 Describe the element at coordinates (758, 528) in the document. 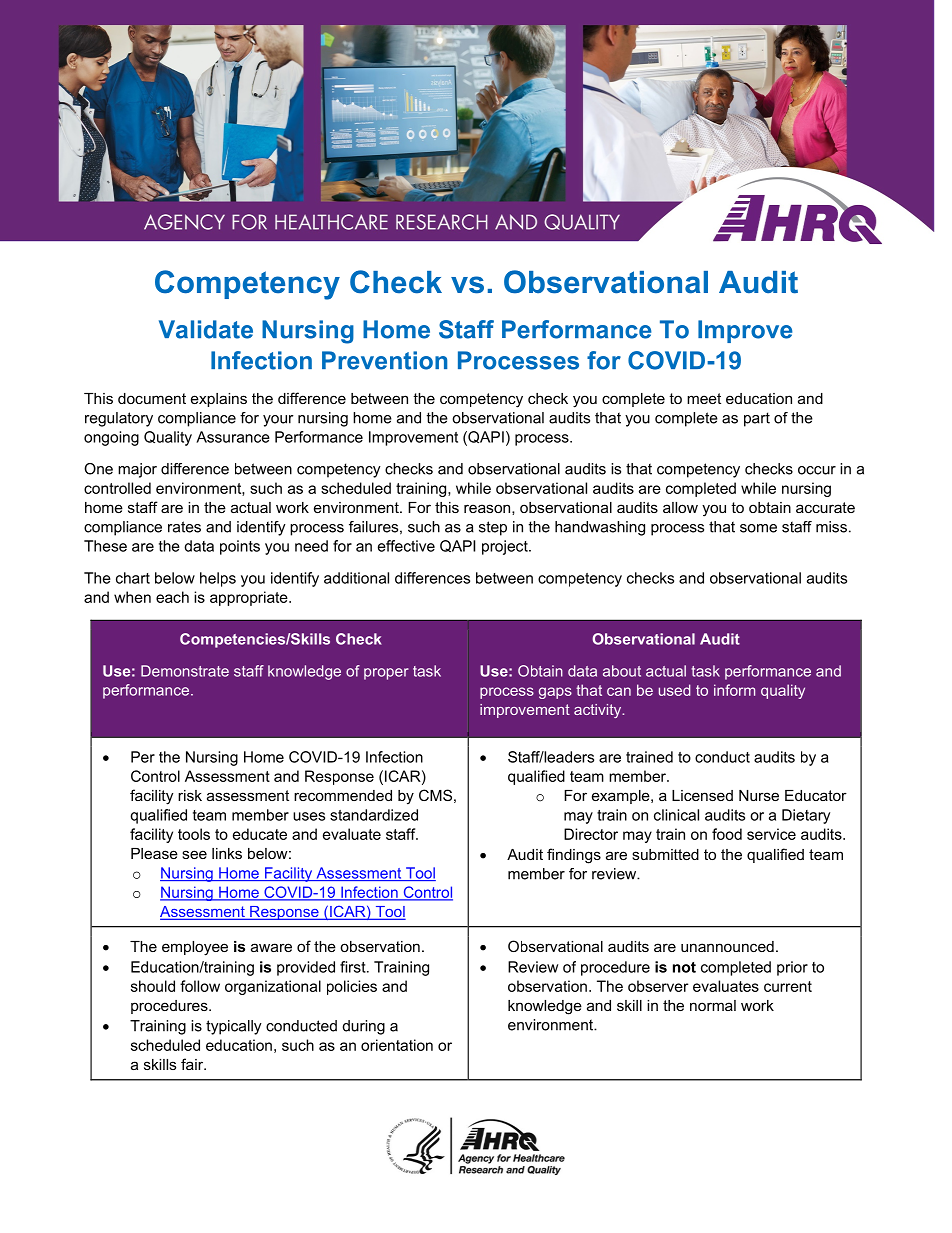

I see `some` at that location.
